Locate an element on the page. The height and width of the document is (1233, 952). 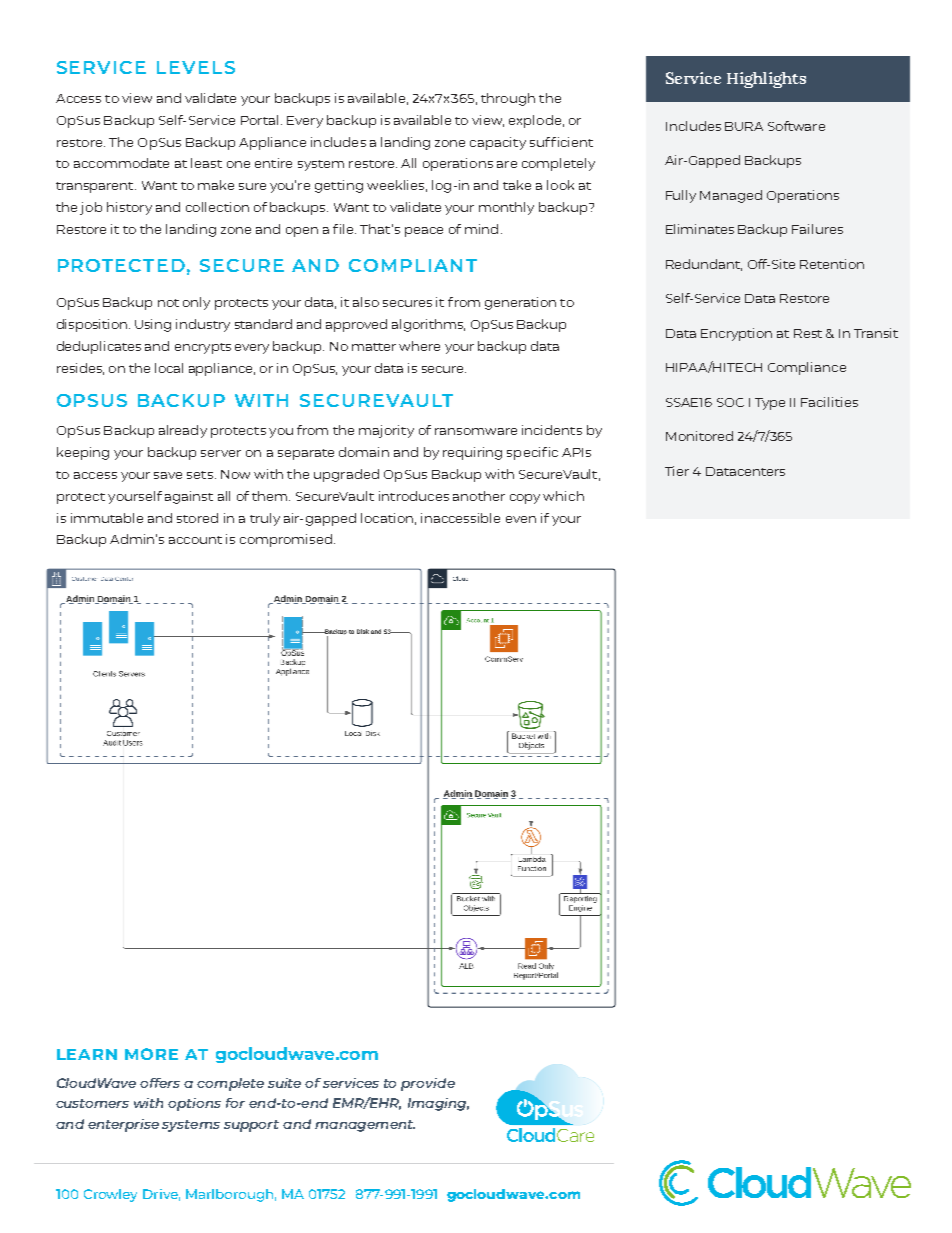
Highlights is located at coordinates (766, 80).
